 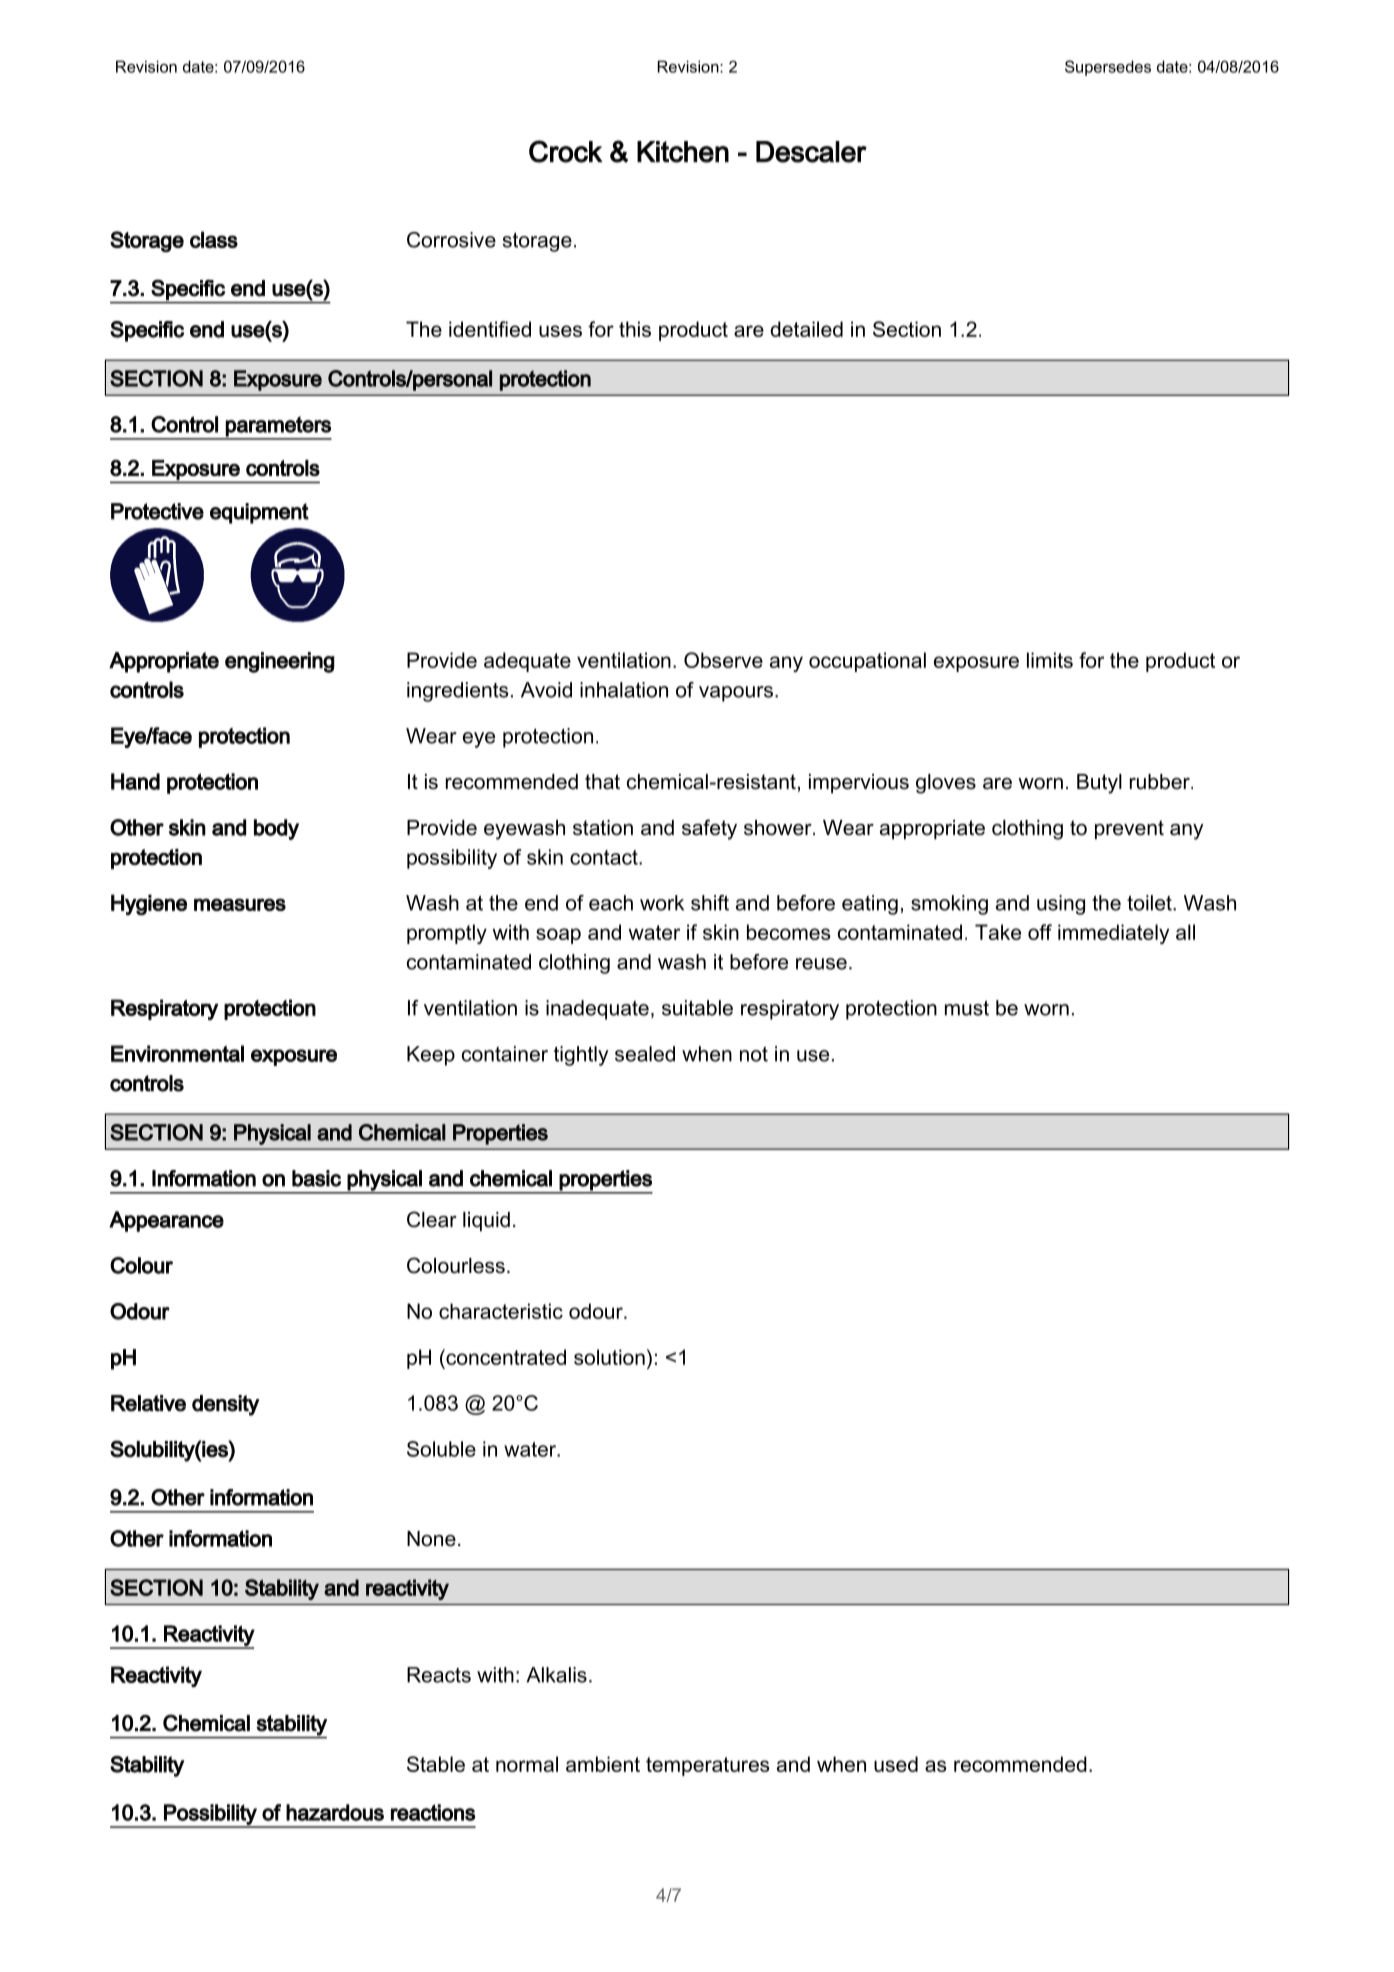 I want to click on must, so click(x=967, y=1008).
